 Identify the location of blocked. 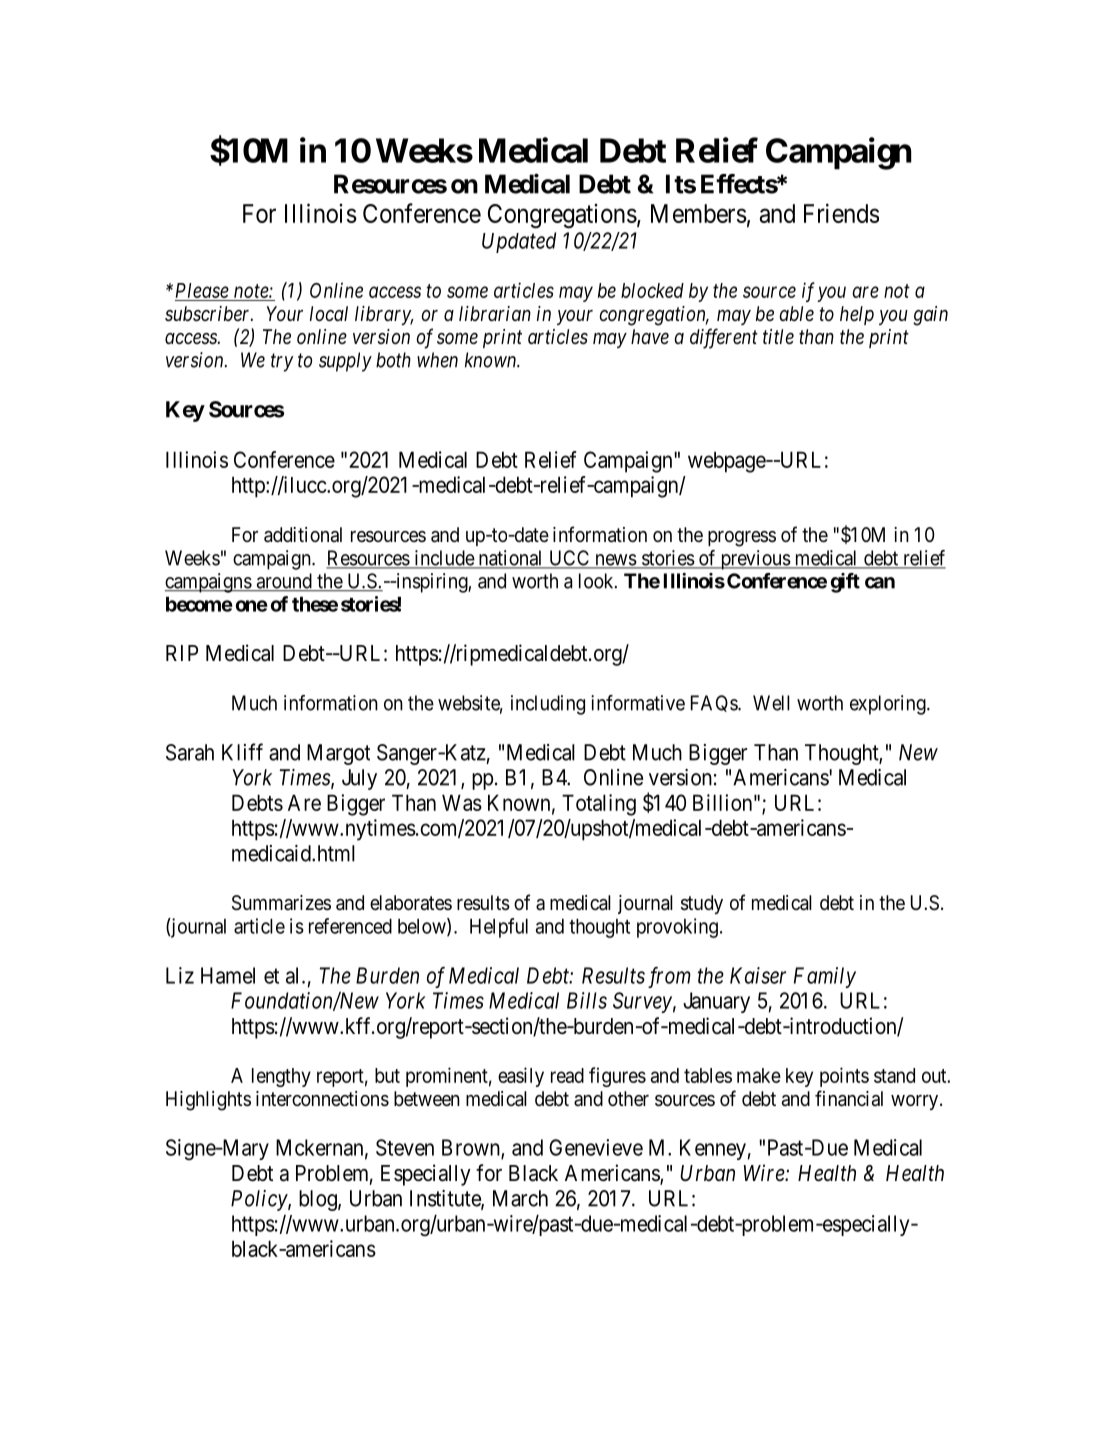
(652, 290).
